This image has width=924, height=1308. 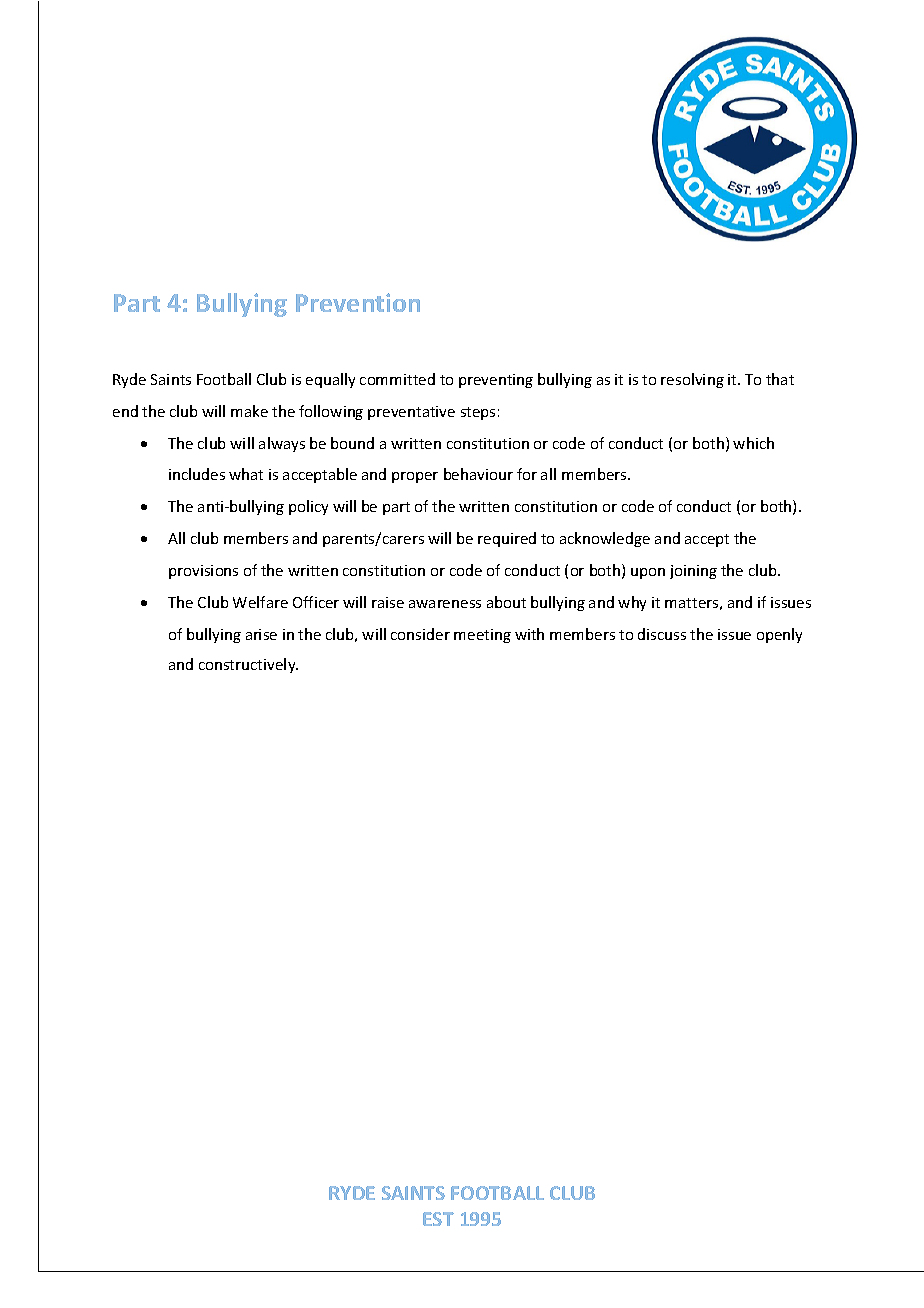 I want to click on openly, so click(x=779, y=635).
